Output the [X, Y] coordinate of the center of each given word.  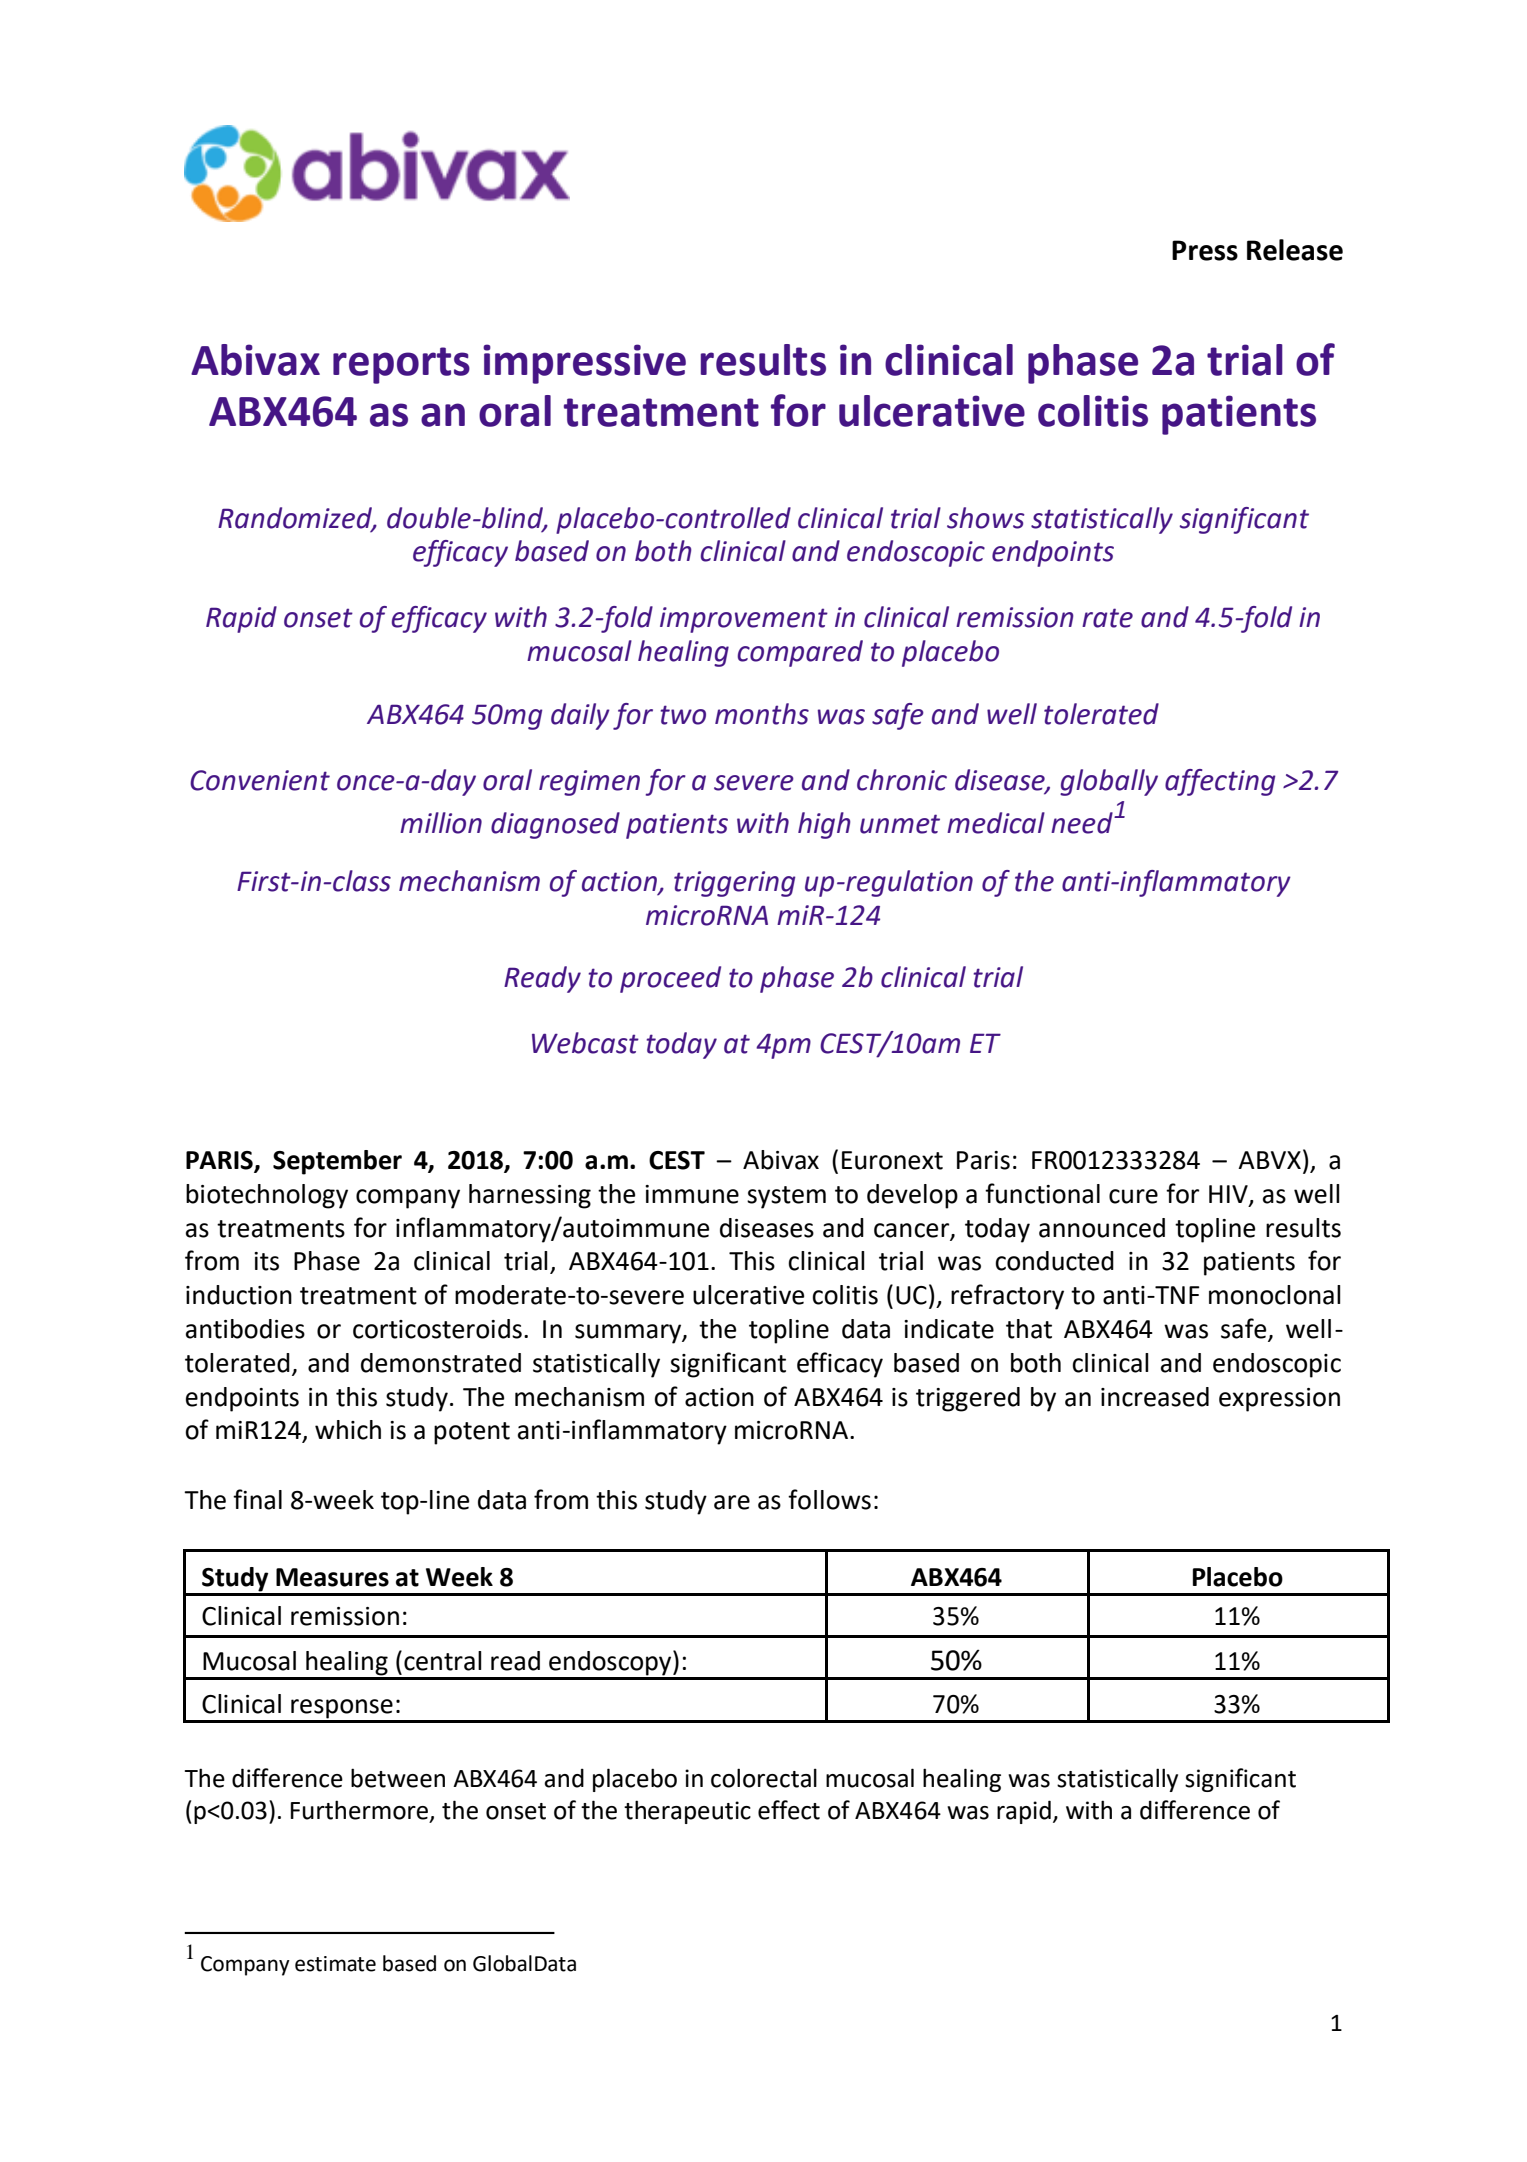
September [337, 1162]
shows [986, 518]
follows [829, 1499]
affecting [1220, 782]
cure [1133, 1196]
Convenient [260, 780]
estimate [335, 1964]
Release [1295, 250]
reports [401, 365]
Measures [332, 1577]
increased [1155, 1397]
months [762, 714]
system [786, 1197]
